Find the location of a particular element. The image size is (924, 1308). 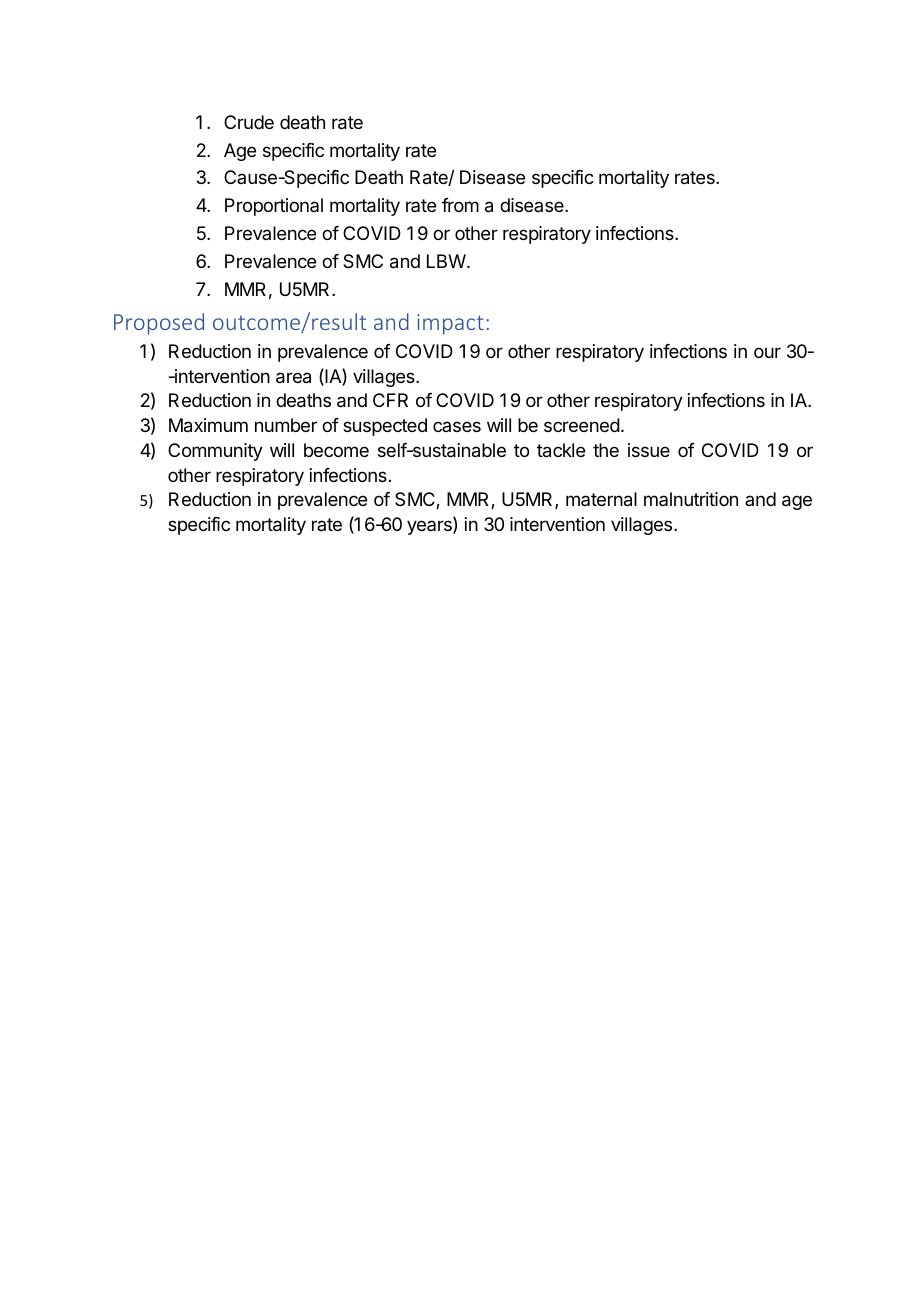

Community is located at coordinates (215, 452).
